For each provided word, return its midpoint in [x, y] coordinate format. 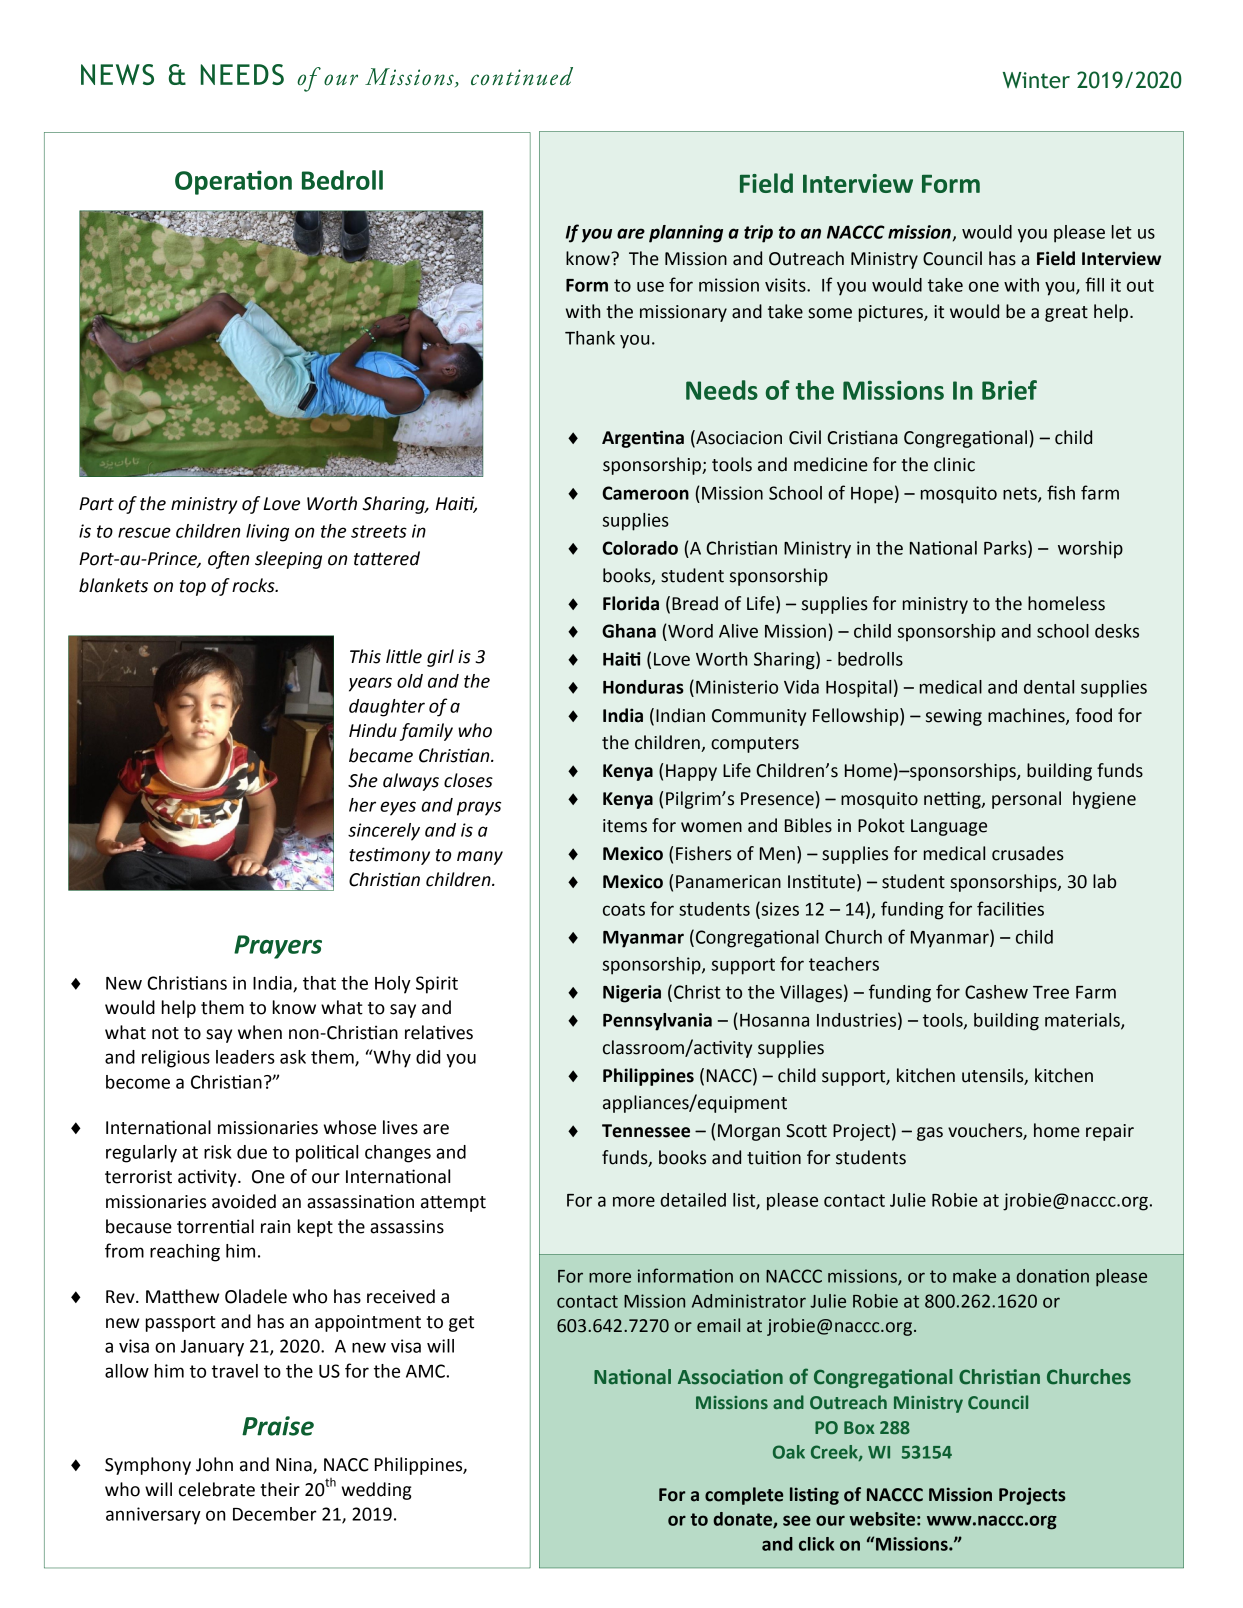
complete [744, 1496]
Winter [1036, 80]
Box [859, 1427]
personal [1026, 800]
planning [686, 234]
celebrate [217, 1489]
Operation [233, 182]
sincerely [384, 832]
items [625, 826]
